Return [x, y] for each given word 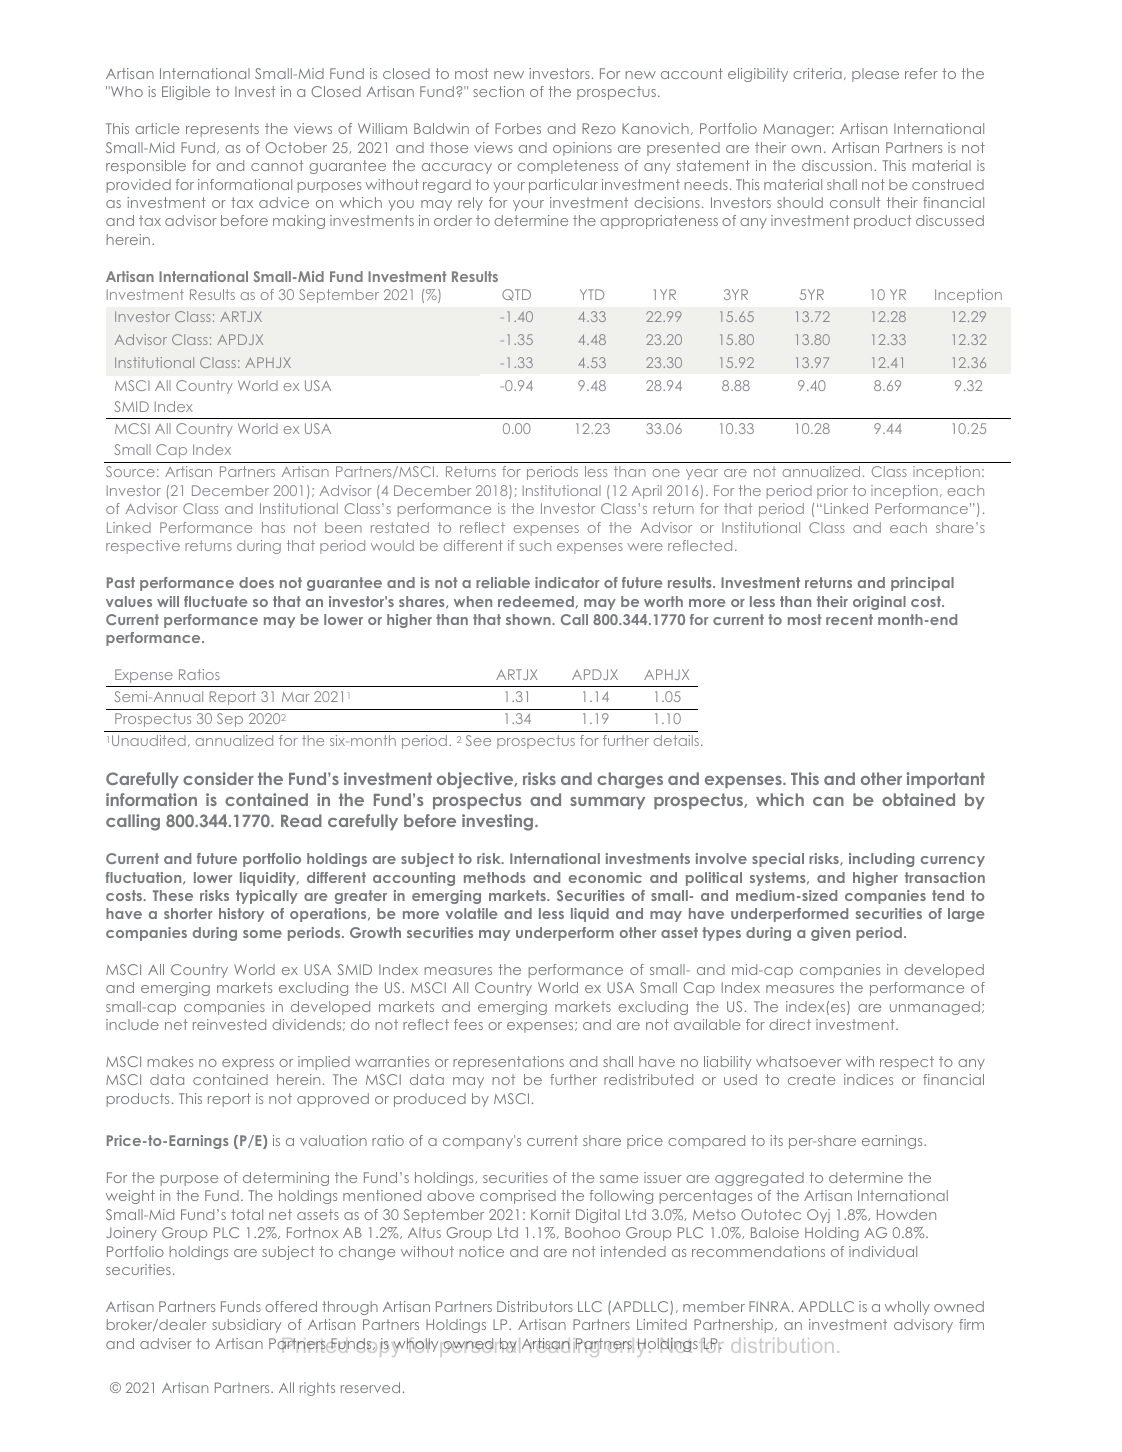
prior [832, 492]
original [879, 603]
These [173, 895]
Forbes [518, 128]
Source [130, 471]
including [881, 860]
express [248, 1064]
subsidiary [246, 1326]
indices [868, 1079]
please [875, 75]
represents [222, 130]
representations [508, 1063]
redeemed [536, 601]
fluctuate [215, 601]
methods [495, 877]
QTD [516, 295]
